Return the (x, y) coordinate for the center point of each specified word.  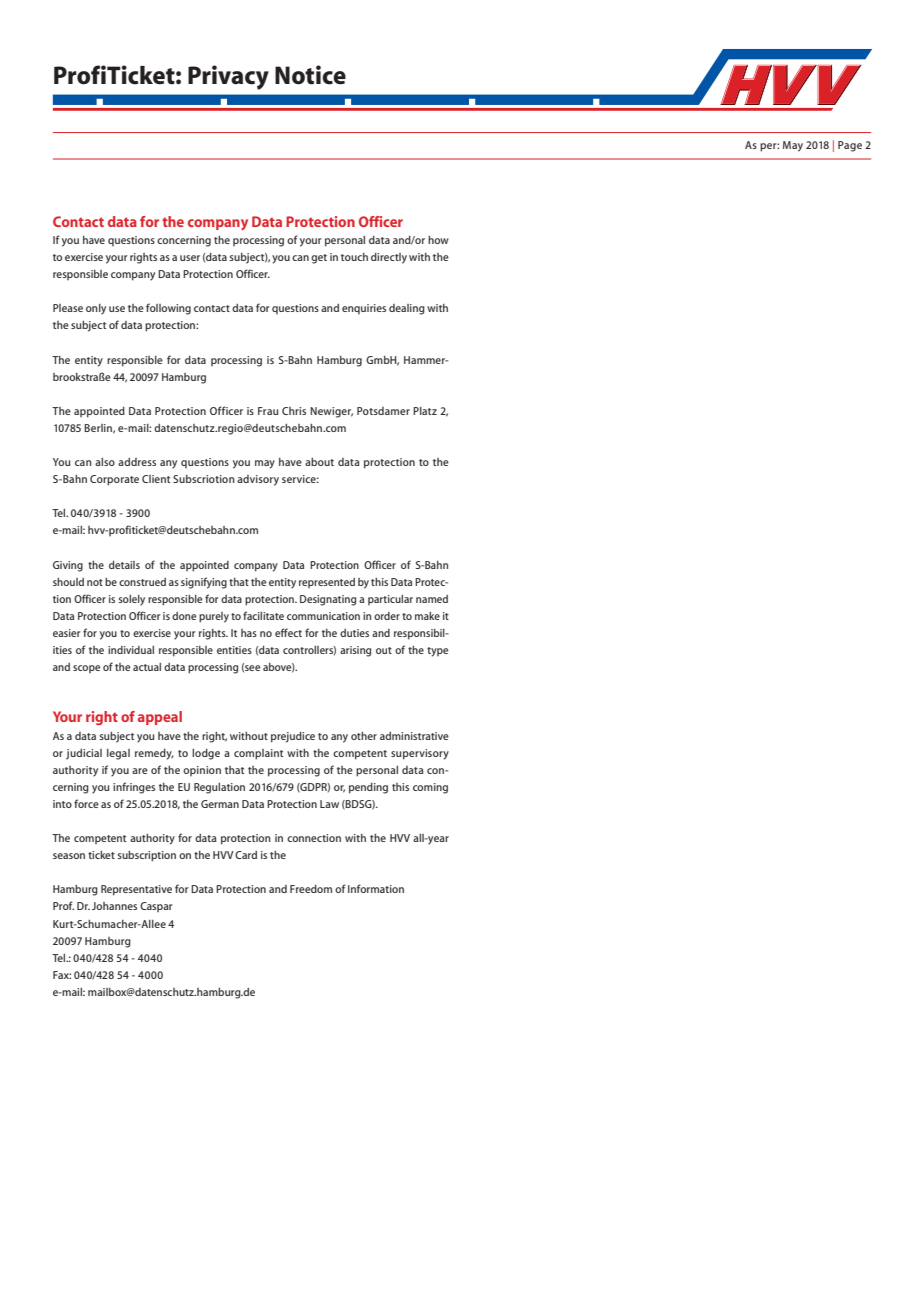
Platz (425, 411)
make (427, 616)
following (168, 309)
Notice (310, 75)
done (184, 616)
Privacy (228, 77)
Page (850, 146)
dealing (407, 309)
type (437, 652)
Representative (136, 890)
